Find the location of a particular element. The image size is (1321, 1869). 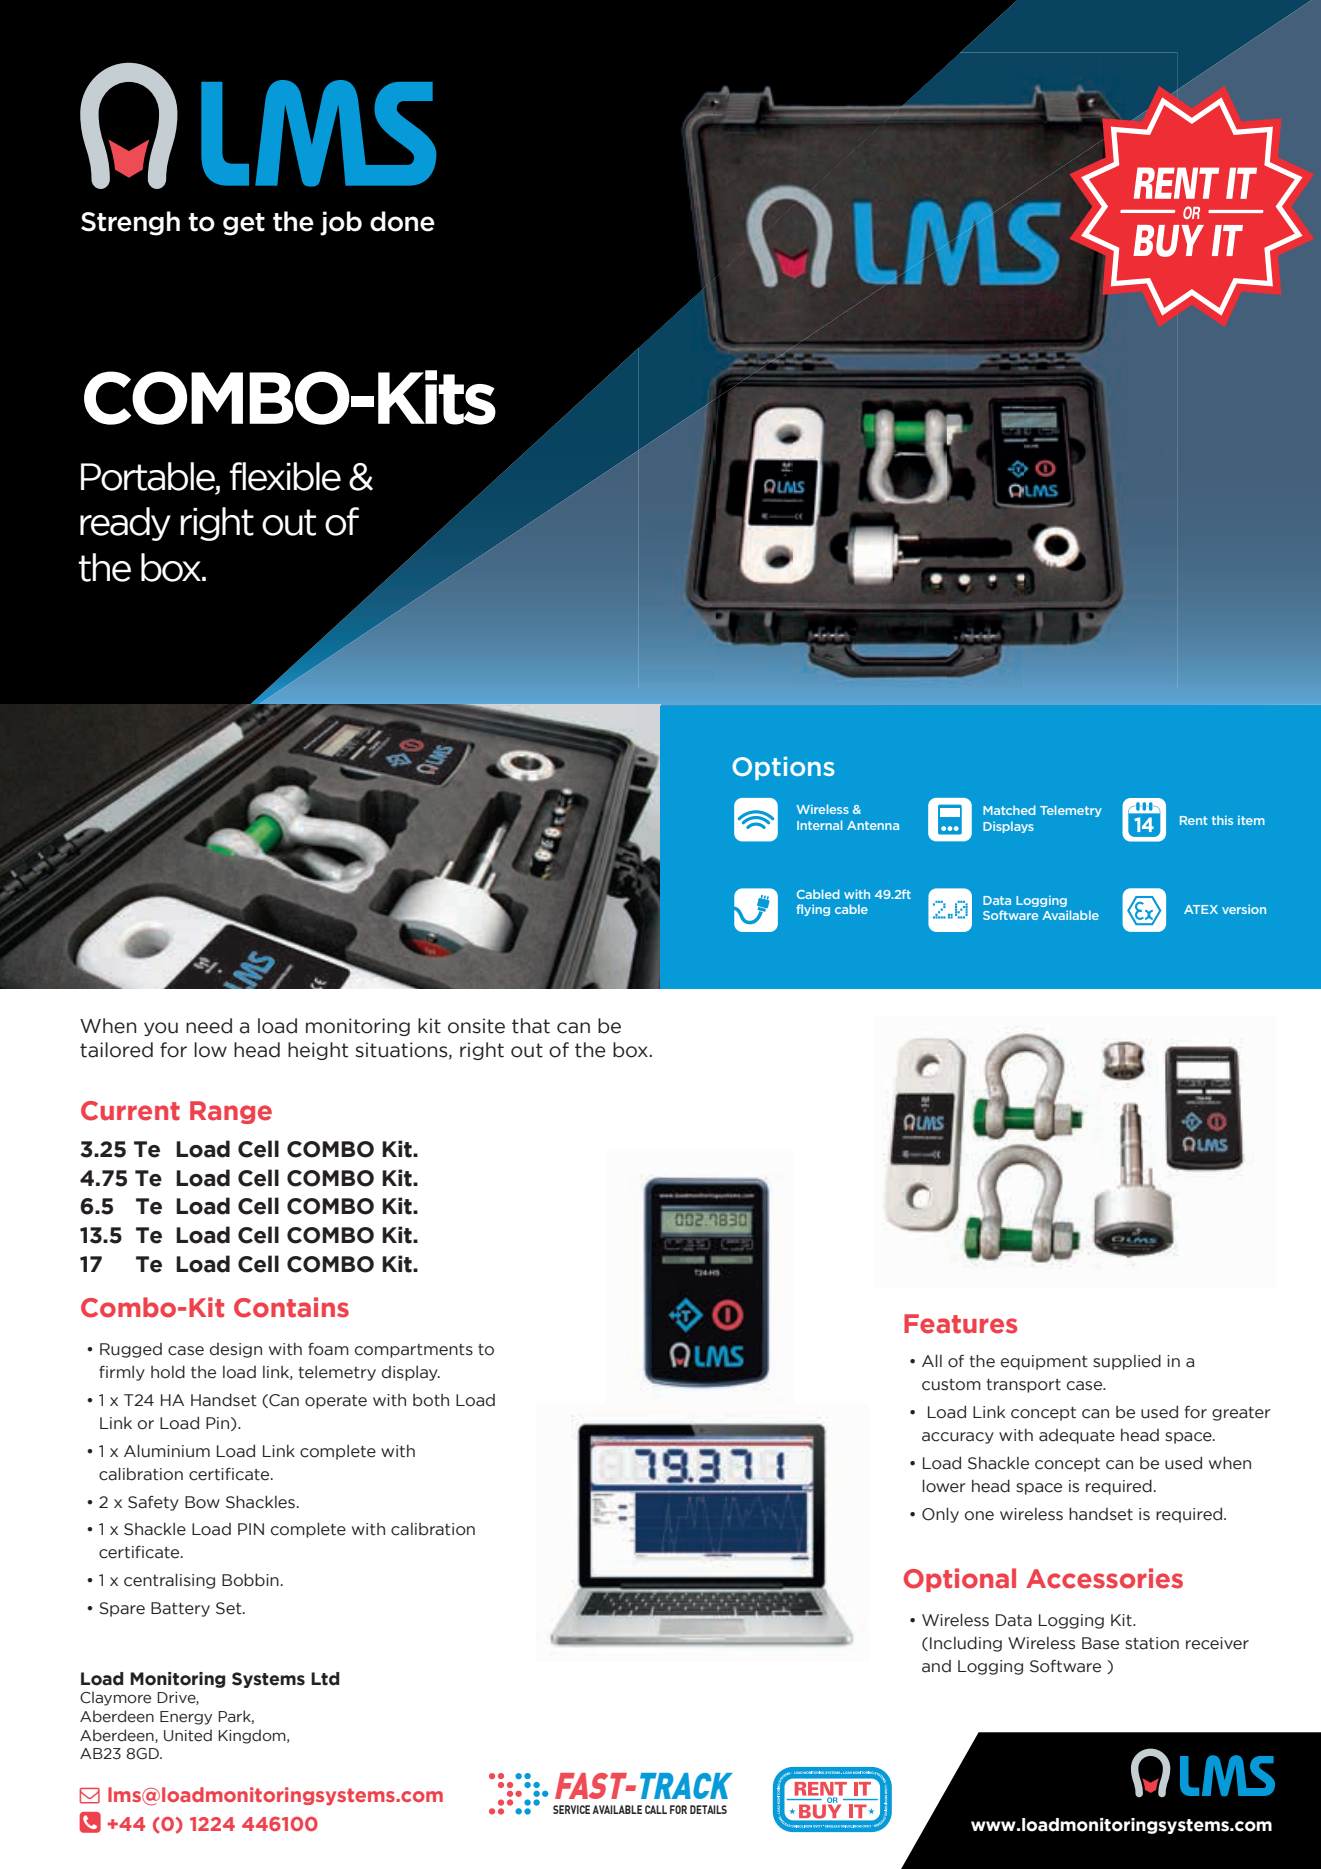

that is located at coordinates (531, 1026).
